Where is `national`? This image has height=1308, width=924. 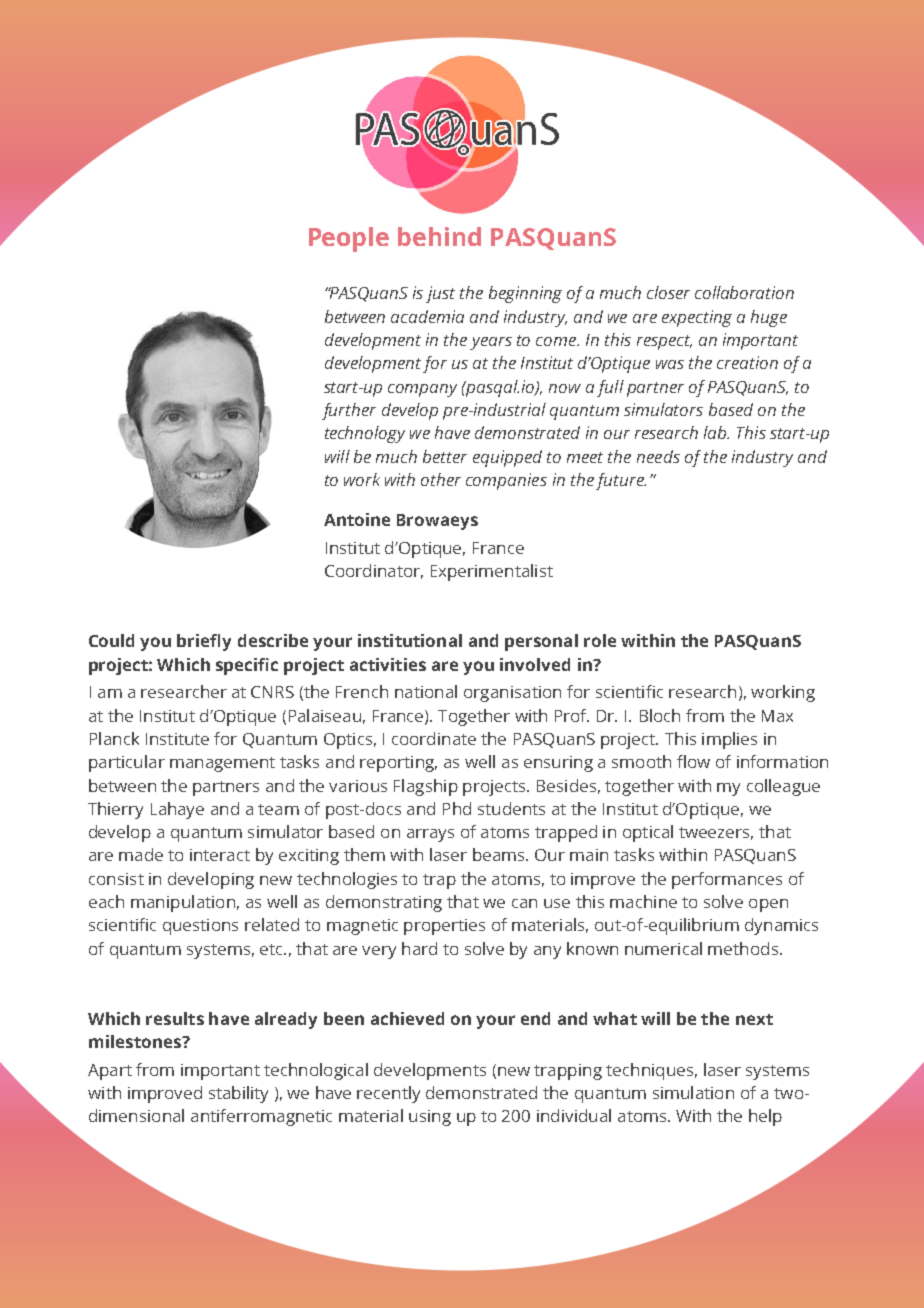
national is located at coordinates (426, 691).
